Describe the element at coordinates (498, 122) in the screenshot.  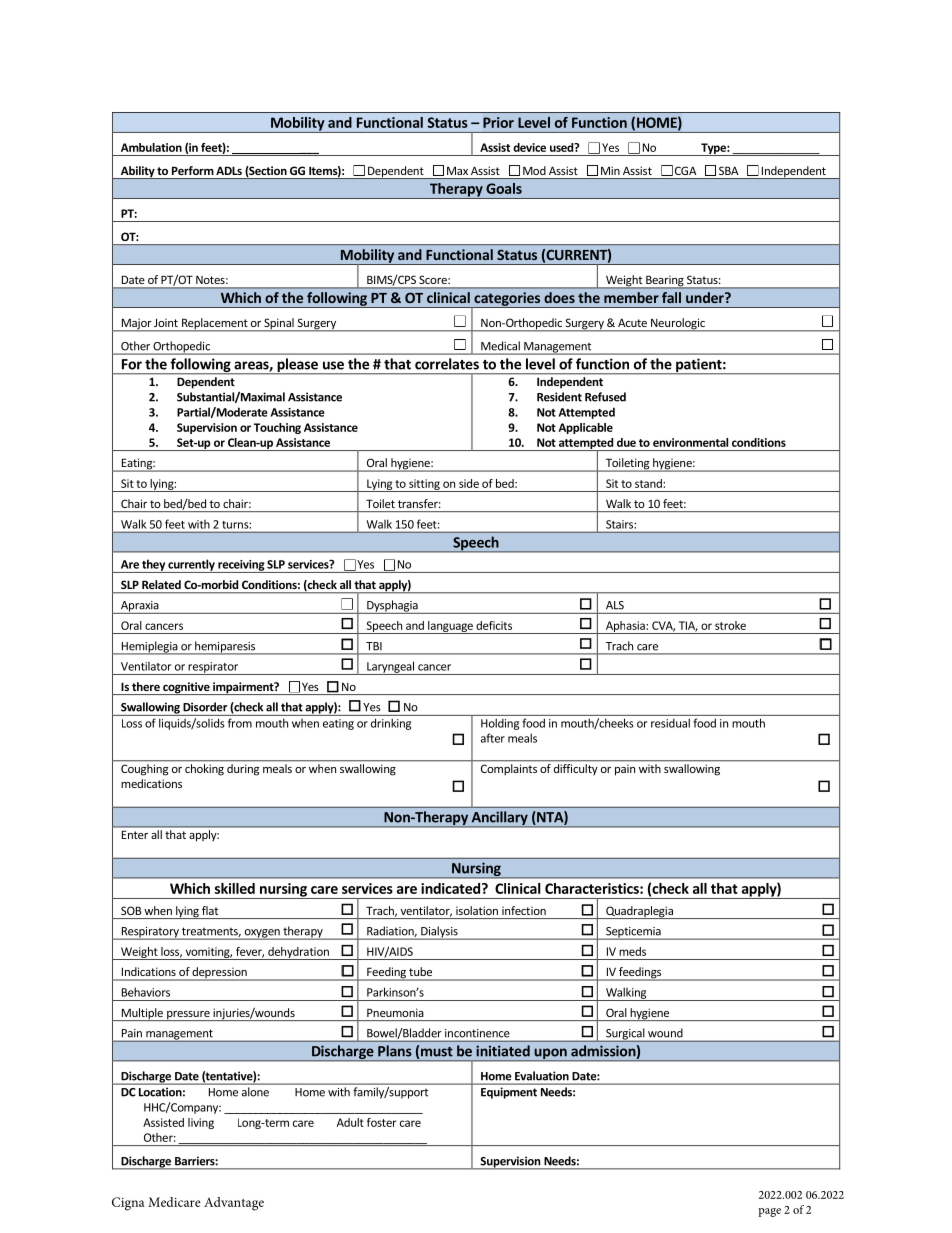
I see `Prior` at that location.
